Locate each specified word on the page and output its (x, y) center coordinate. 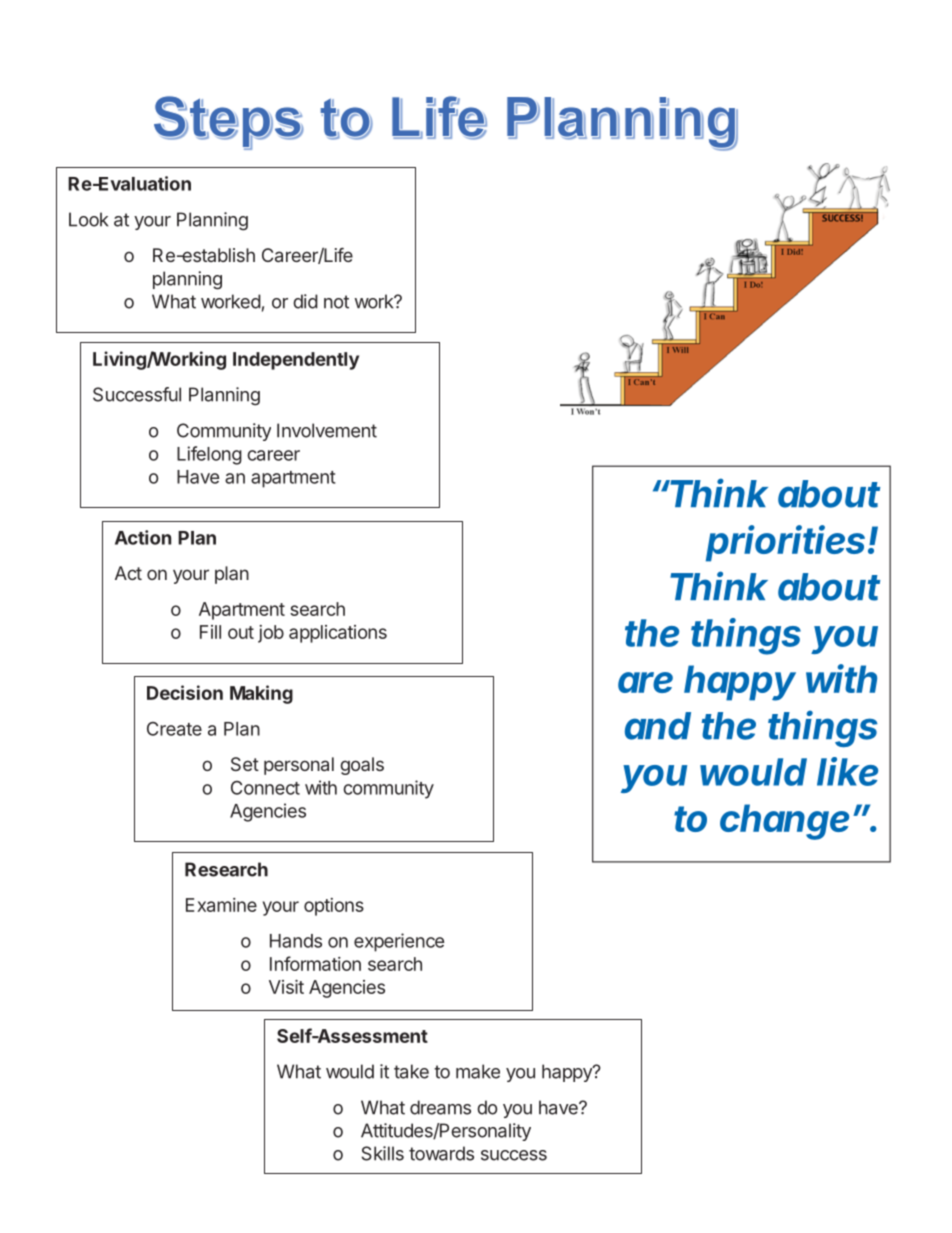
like (847, 771)
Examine (221, 905)
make (478, 1071)
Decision (185, 692)
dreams (440, 1107)
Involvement (327, 430)
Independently (296, 361)
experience (399, 942)
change (784, 822)
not (336, 302)
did (305, 301)
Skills (382, 1153)
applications (338, 634)
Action (143, 537)
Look (88, 219)
